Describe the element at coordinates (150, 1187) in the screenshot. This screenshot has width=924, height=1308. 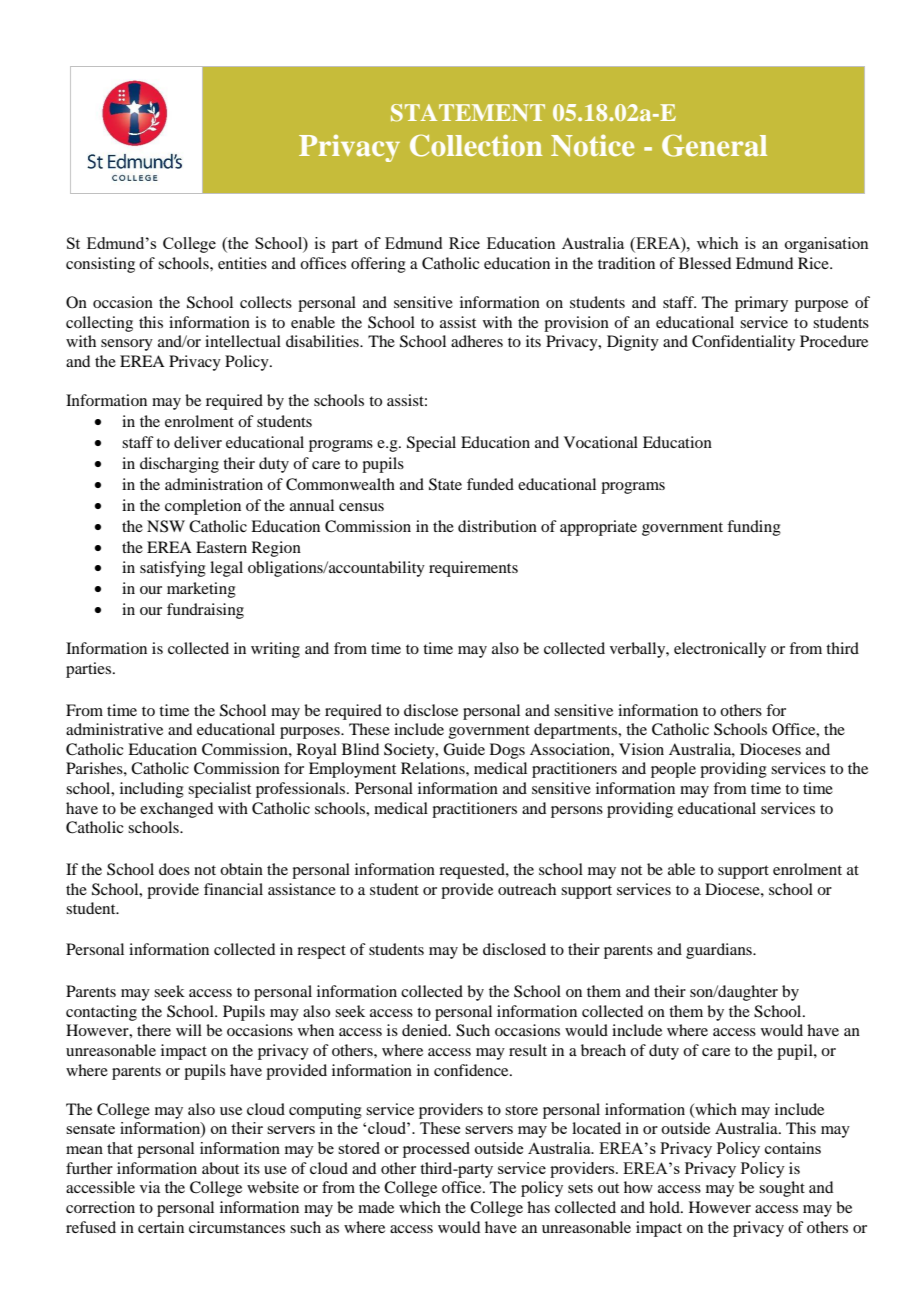
I see `via` at that location.
